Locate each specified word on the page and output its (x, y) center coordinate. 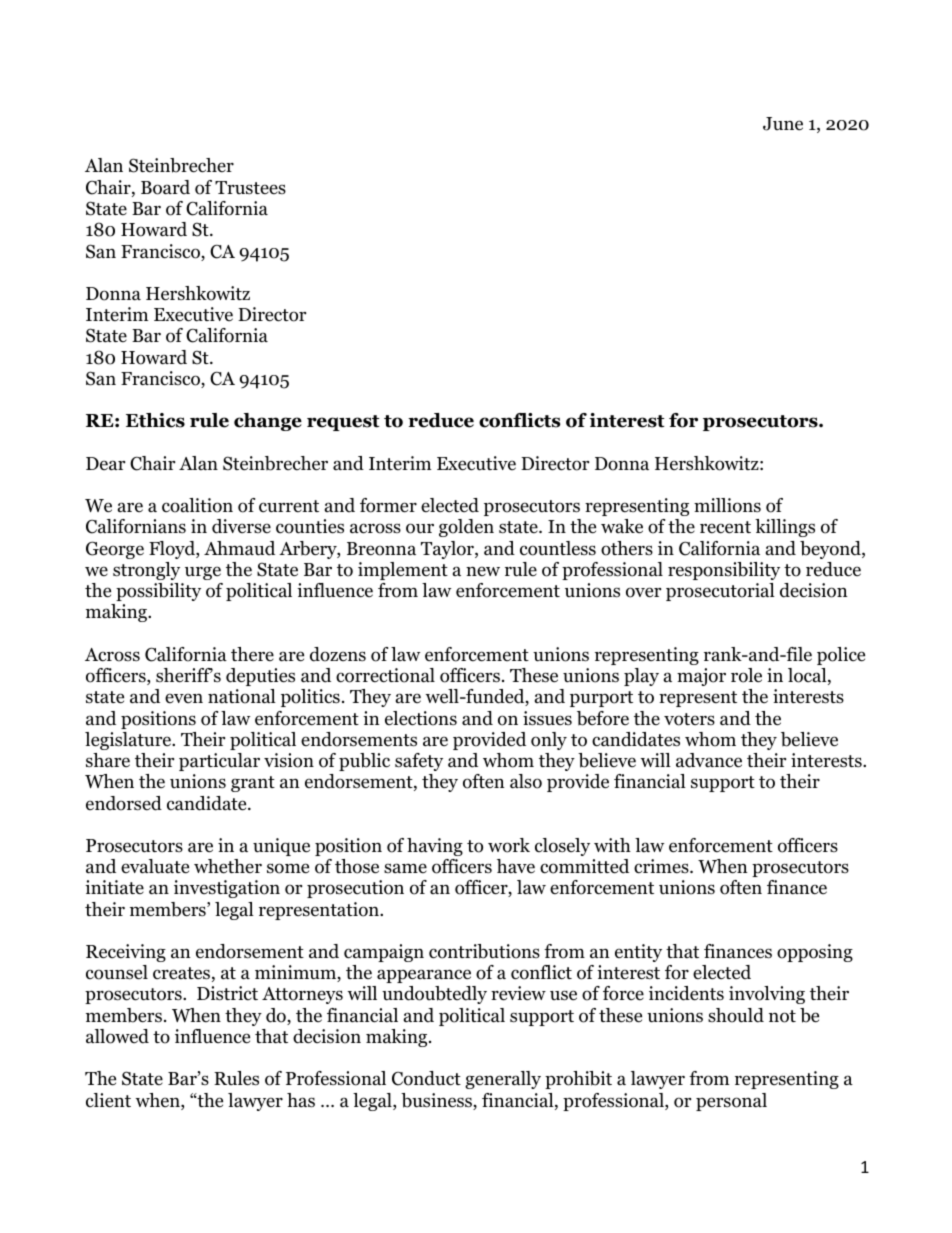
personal (731, 1102)
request (343, 423)
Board (165, 187)
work (509, 845)
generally (503, 1080)
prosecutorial (720, 592)
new (483, 571)
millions (727, 505)
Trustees (250, 188)
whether (228, 866)
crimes (662, 866)
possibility (158, 592)
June (783, 124)
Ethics (155, 420)
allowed (117, 1036)
